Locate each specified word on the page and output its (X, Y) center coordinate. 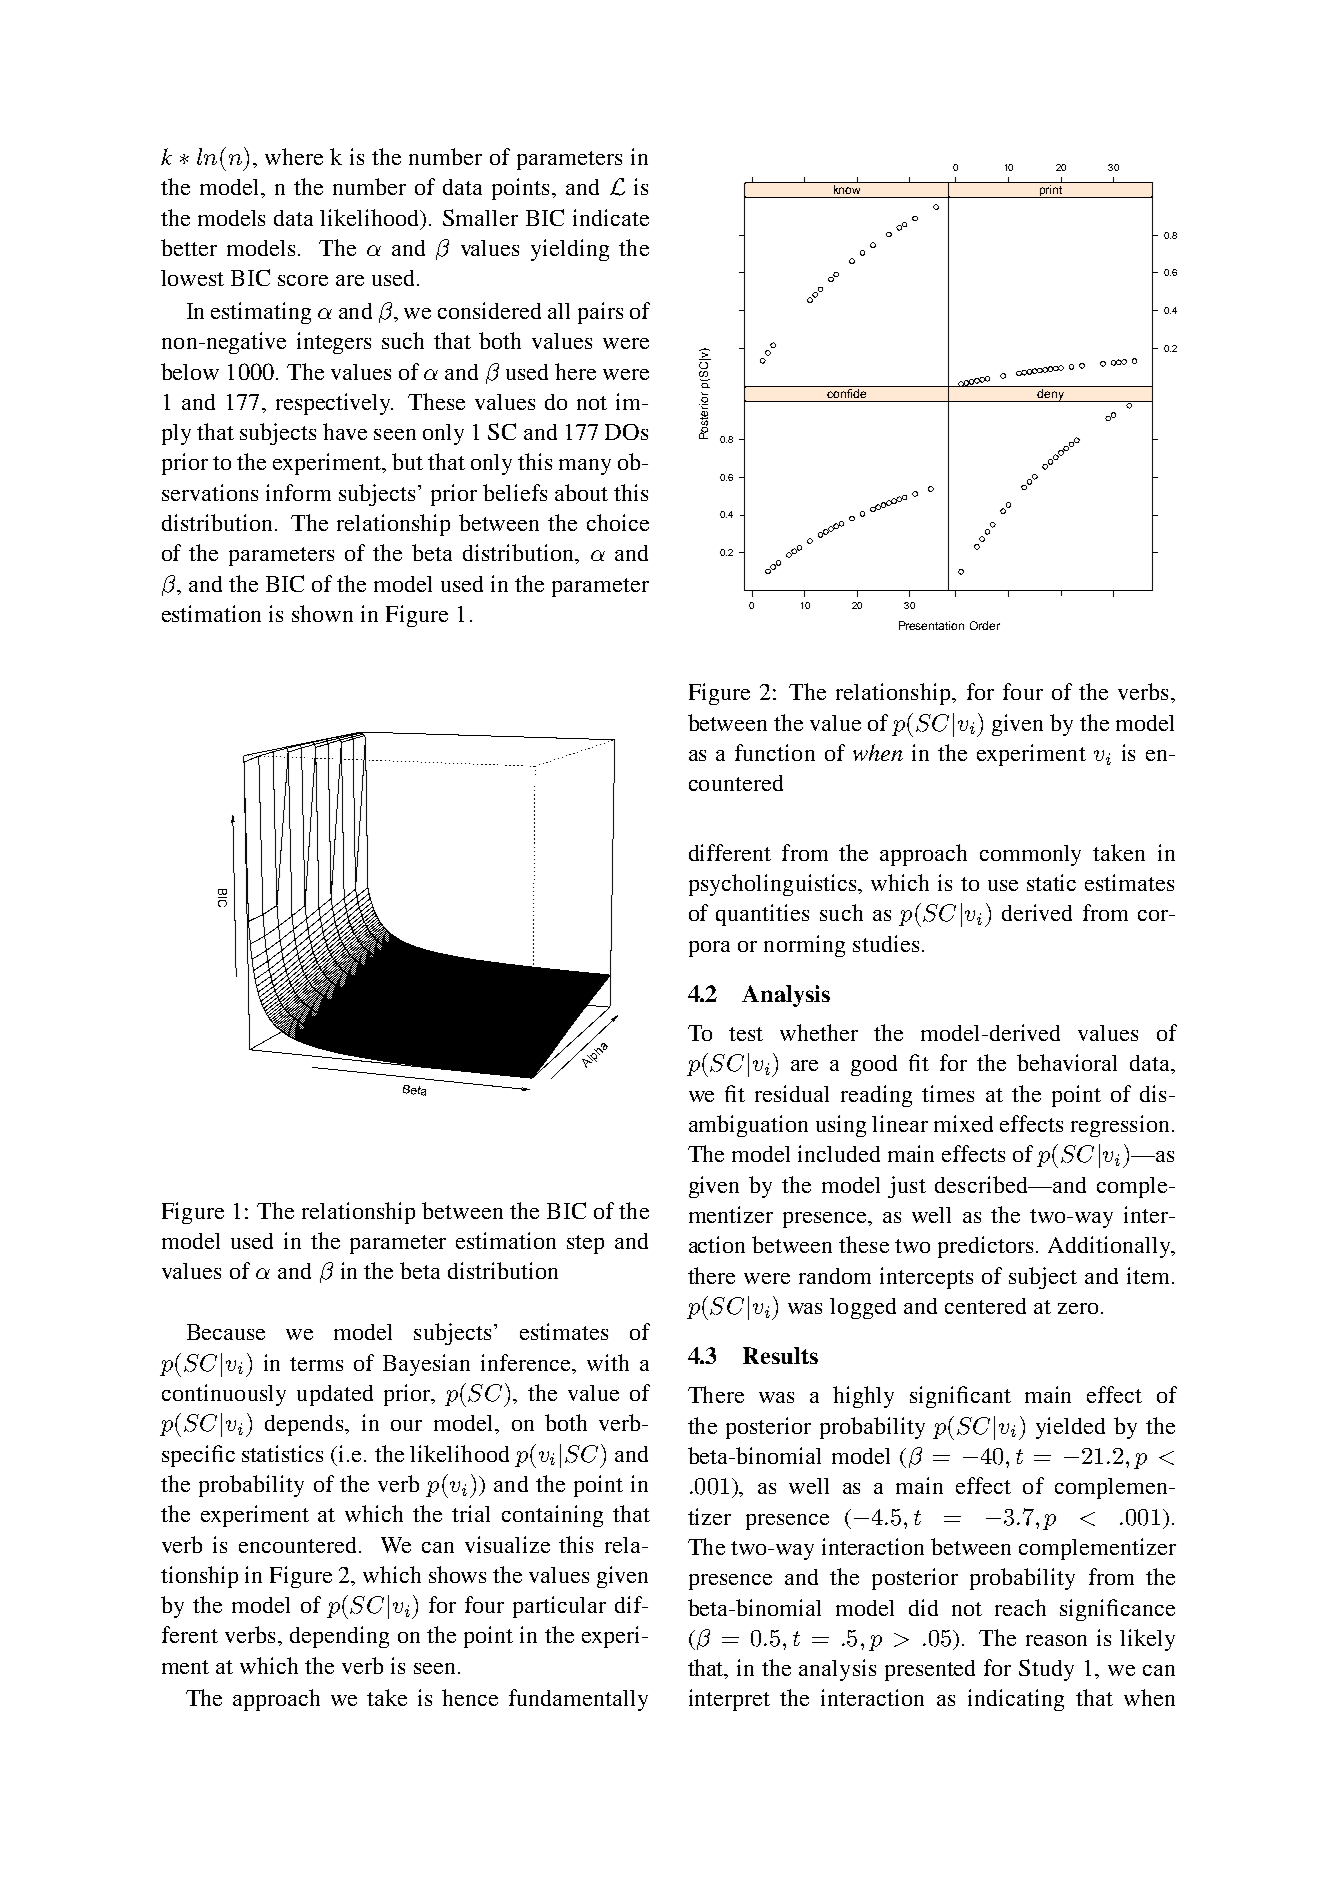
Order (985, 625)
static (1051, 882)
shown (322, 613)
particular (559, 1607)
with (608, 1362)
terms (316, 1364)
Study (1046, 1670)
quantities (762, 915)
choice (618, 522)
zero (1078, 1308)
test (746, 1034)
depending (339, 1637)
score (303, 280)
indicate (611, 217)
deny (1050, 395)
